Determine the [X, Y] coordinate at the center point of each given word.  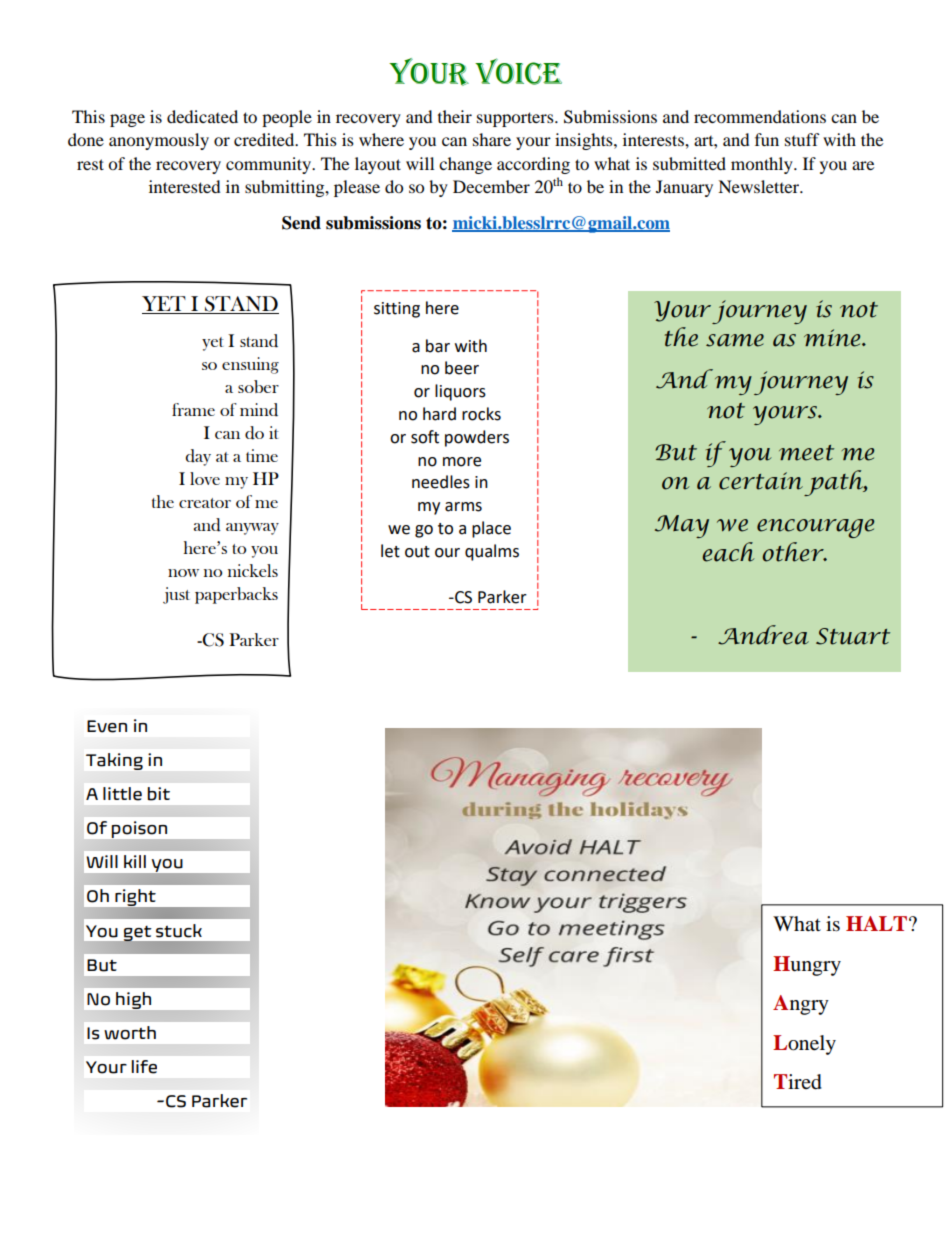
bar [438, 346]
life [144, 1067]
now [183, 573]
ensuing [250, 365]
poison [139, 829]
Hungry [807, 966]
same [735, 340]
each [728, 552]
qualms [492, 552]
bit [158, 794]
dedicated [202, 116]
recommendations [760, 116]
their [455, 116]
